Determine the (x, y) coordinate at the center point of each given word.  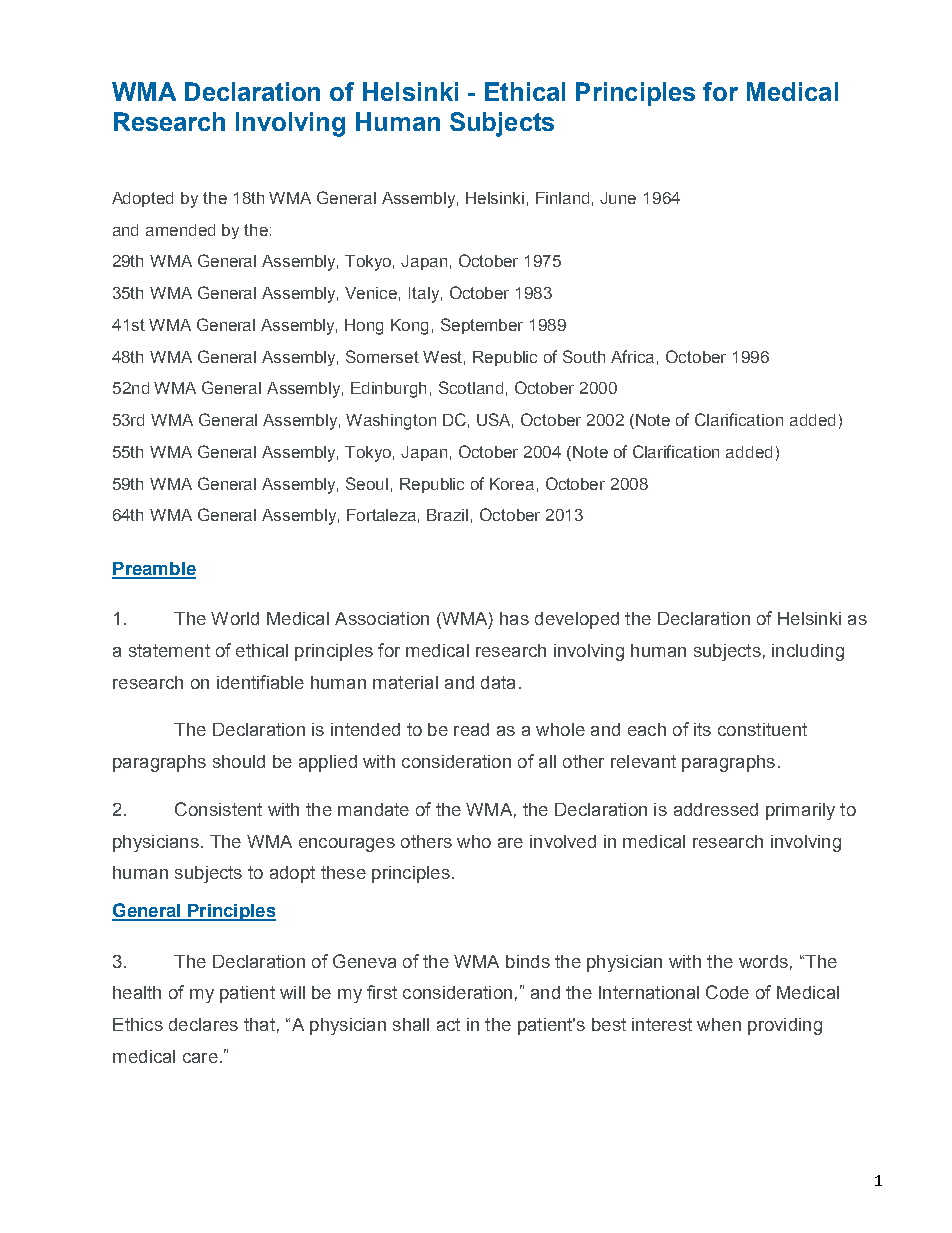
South (584, 356)
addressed (716, 809)
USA (495, 420)
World (235, 618)
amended (180, 230)
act (448, 1024)
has (514, 618)
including (808, 652)
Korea (512, 484)
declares (203, 1024)
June (618, 198)
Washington (391, 422)
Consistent (218, 809)
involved (563, 841)
